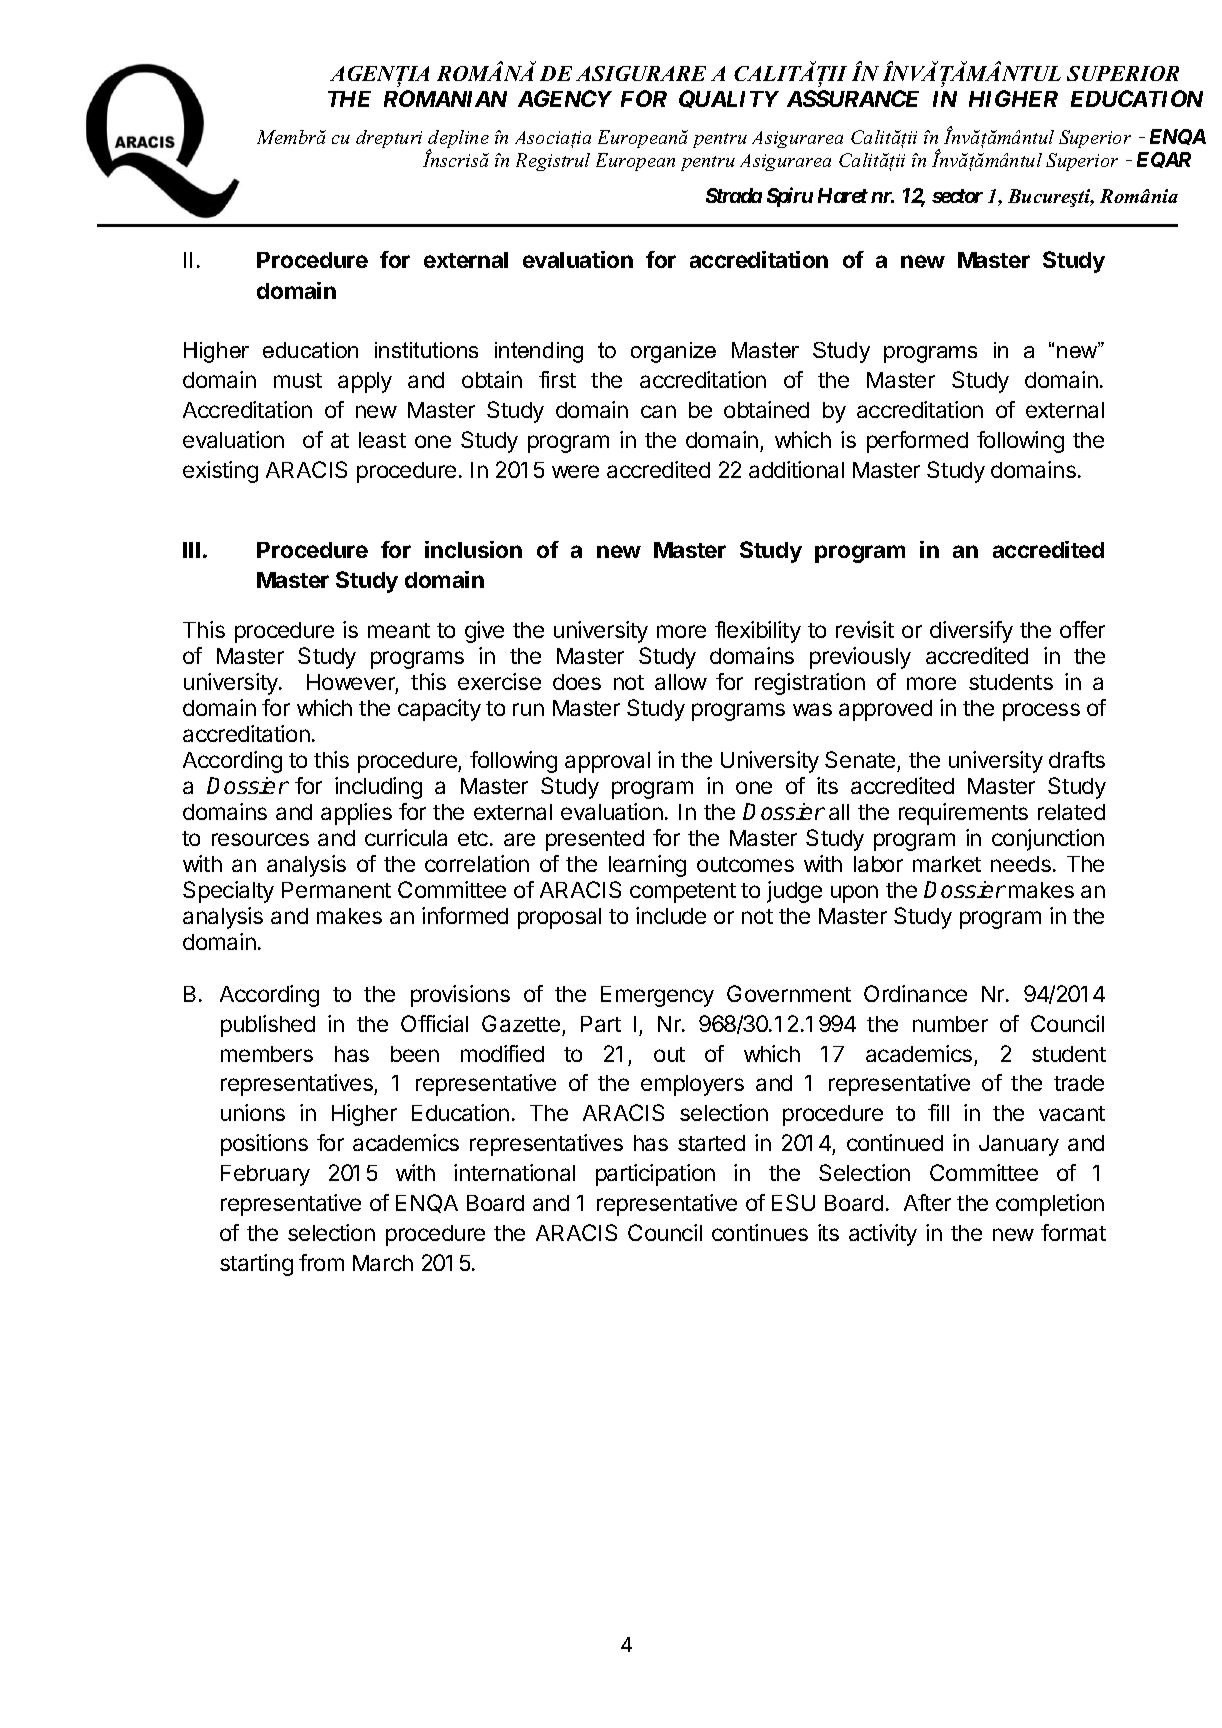  Describe the element at coordinates (927, 1202) in the image. I see `After` at that location.
